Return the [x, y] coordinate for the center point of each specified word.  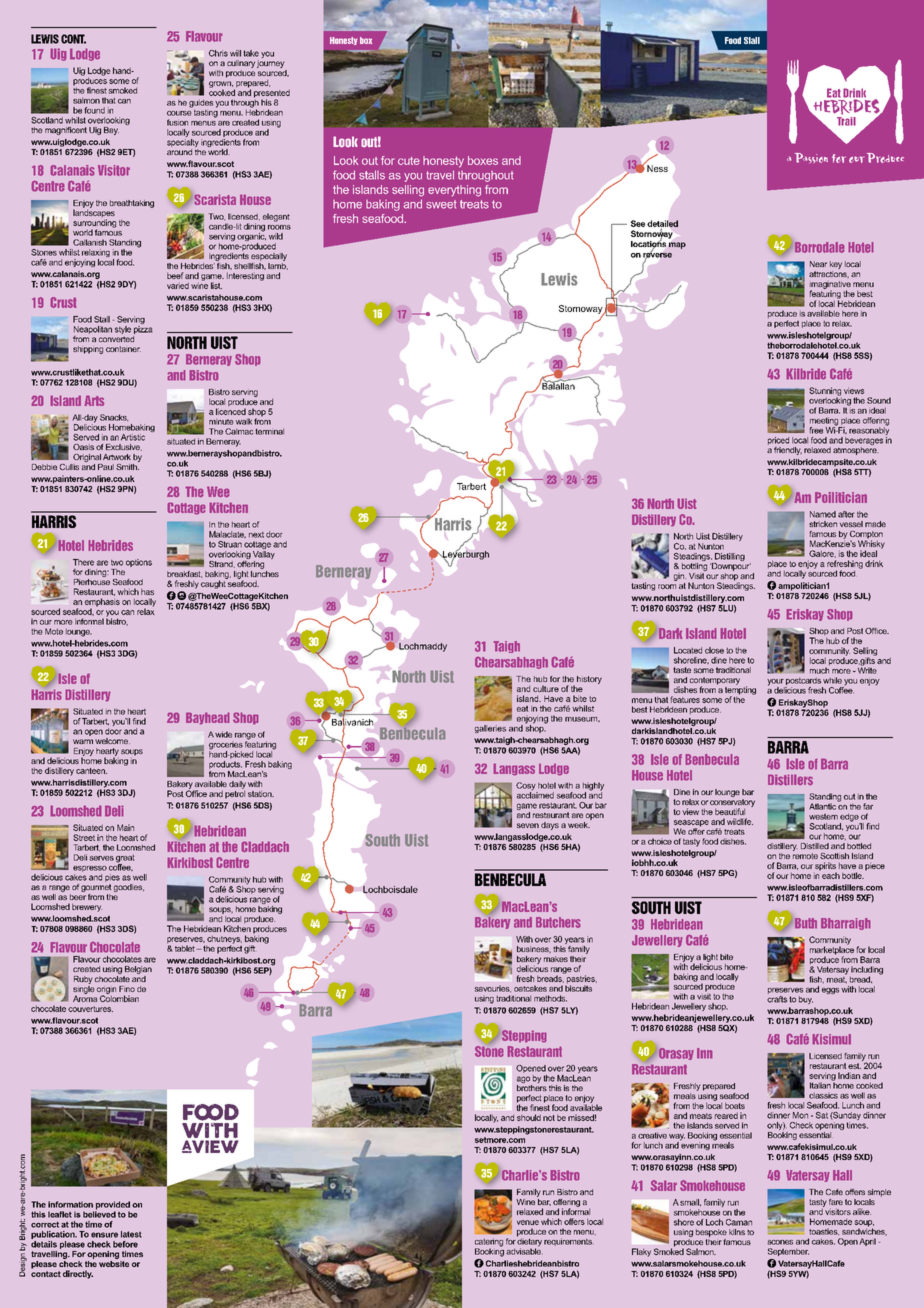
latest [131, 1234]
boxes [483, 160]
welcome [112, 741]
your [776, 683]
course [179, 113]
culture [546, 688]
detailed [662, 224]
